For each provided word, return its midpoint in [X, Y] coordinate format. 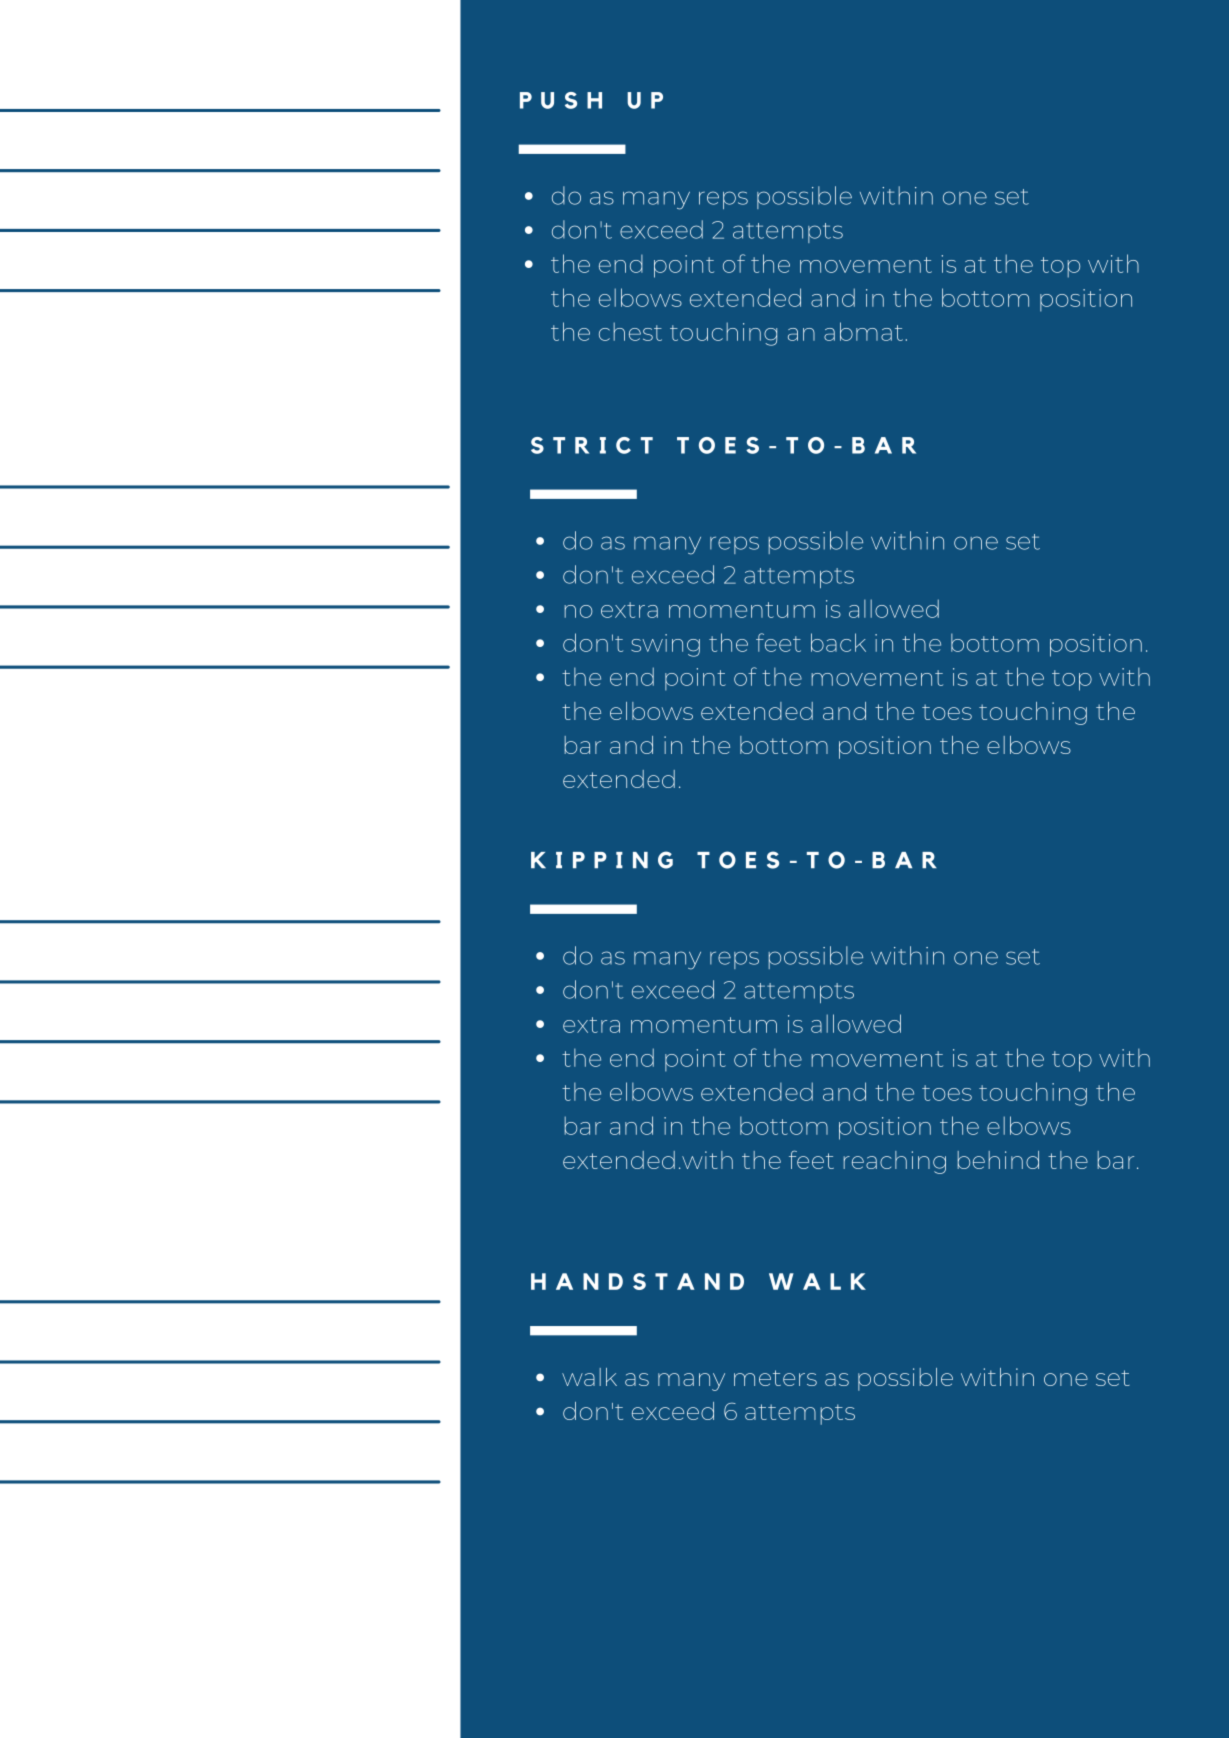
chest [630, 331]
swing [665, 645]
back [838, 642]
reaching [894, 1162]
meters [775, 1378]
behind [998, 1160]
